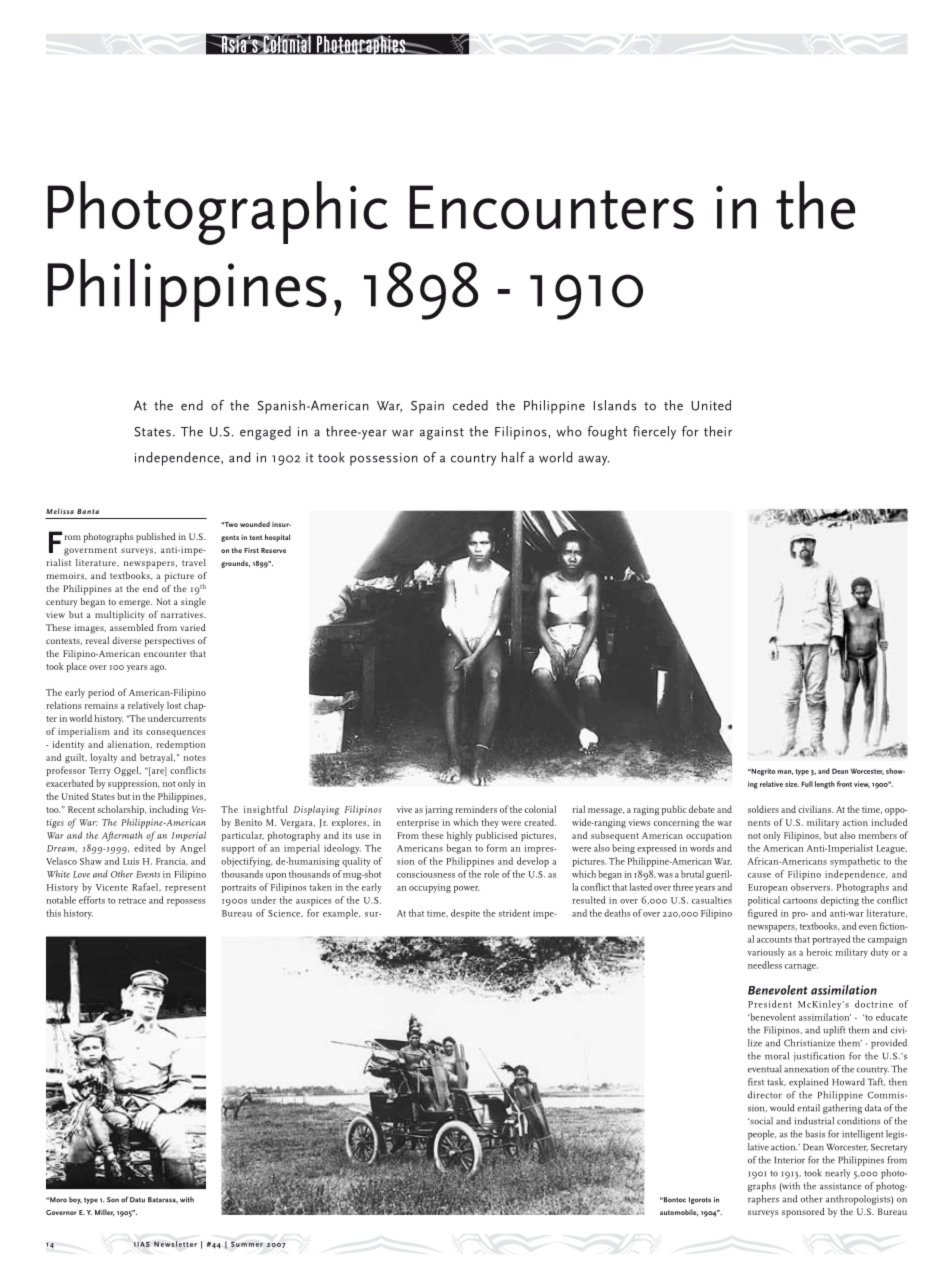 The image size is (929, 1288). Describe the element at coordinates (718, 431) in the screenshot. I see `their` at that location.
